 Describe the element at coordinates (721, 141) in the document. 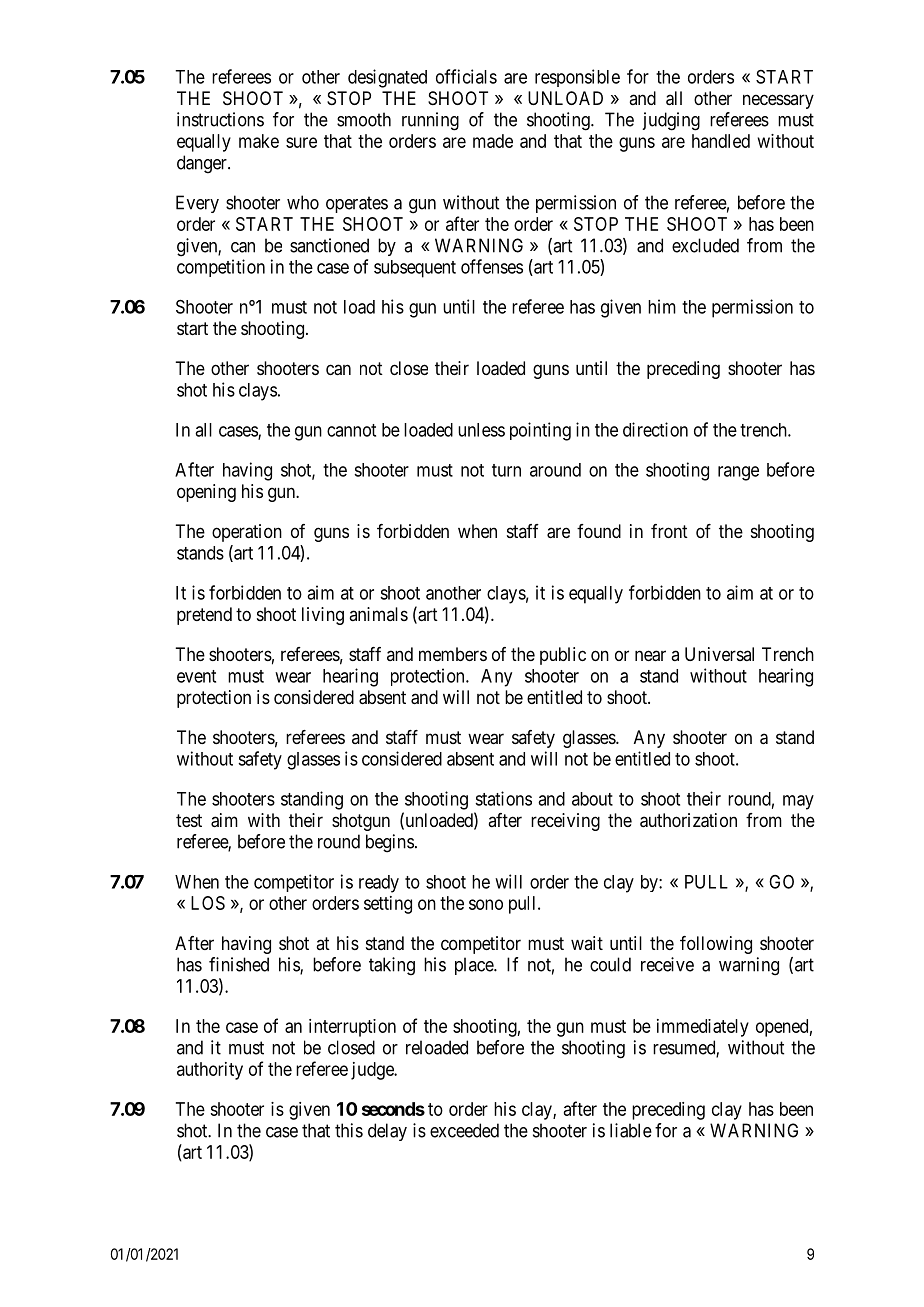

I see `handled` at that location.
